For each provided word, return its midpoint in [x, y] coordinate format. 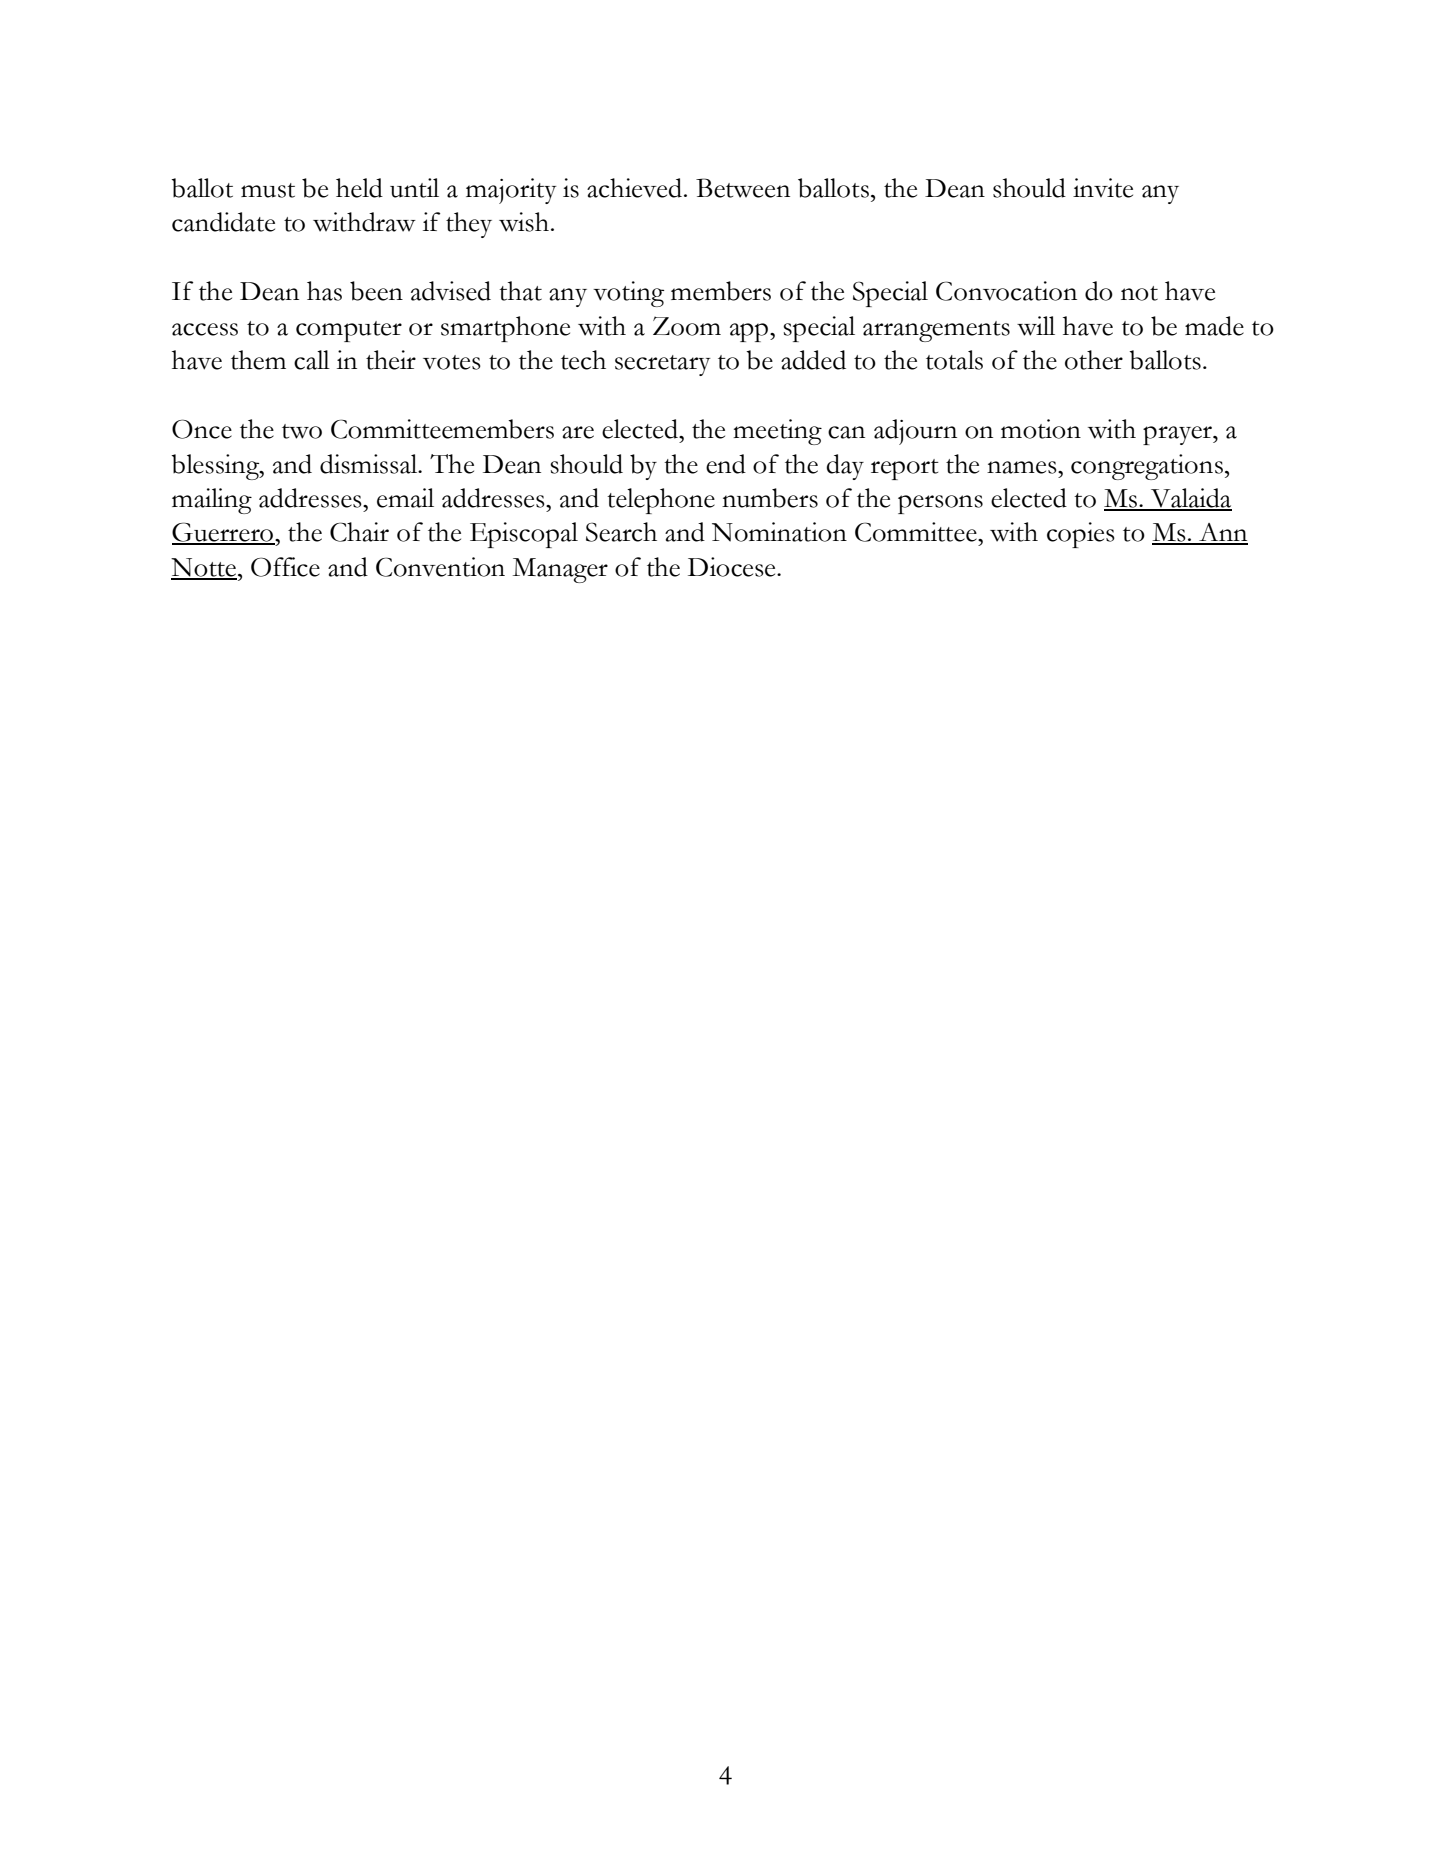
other [1094, 360]
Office [285, 567]
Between [743, 188]
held [359, 188]
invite [1103, 188]
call [312, 360]
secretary [663, 365]
